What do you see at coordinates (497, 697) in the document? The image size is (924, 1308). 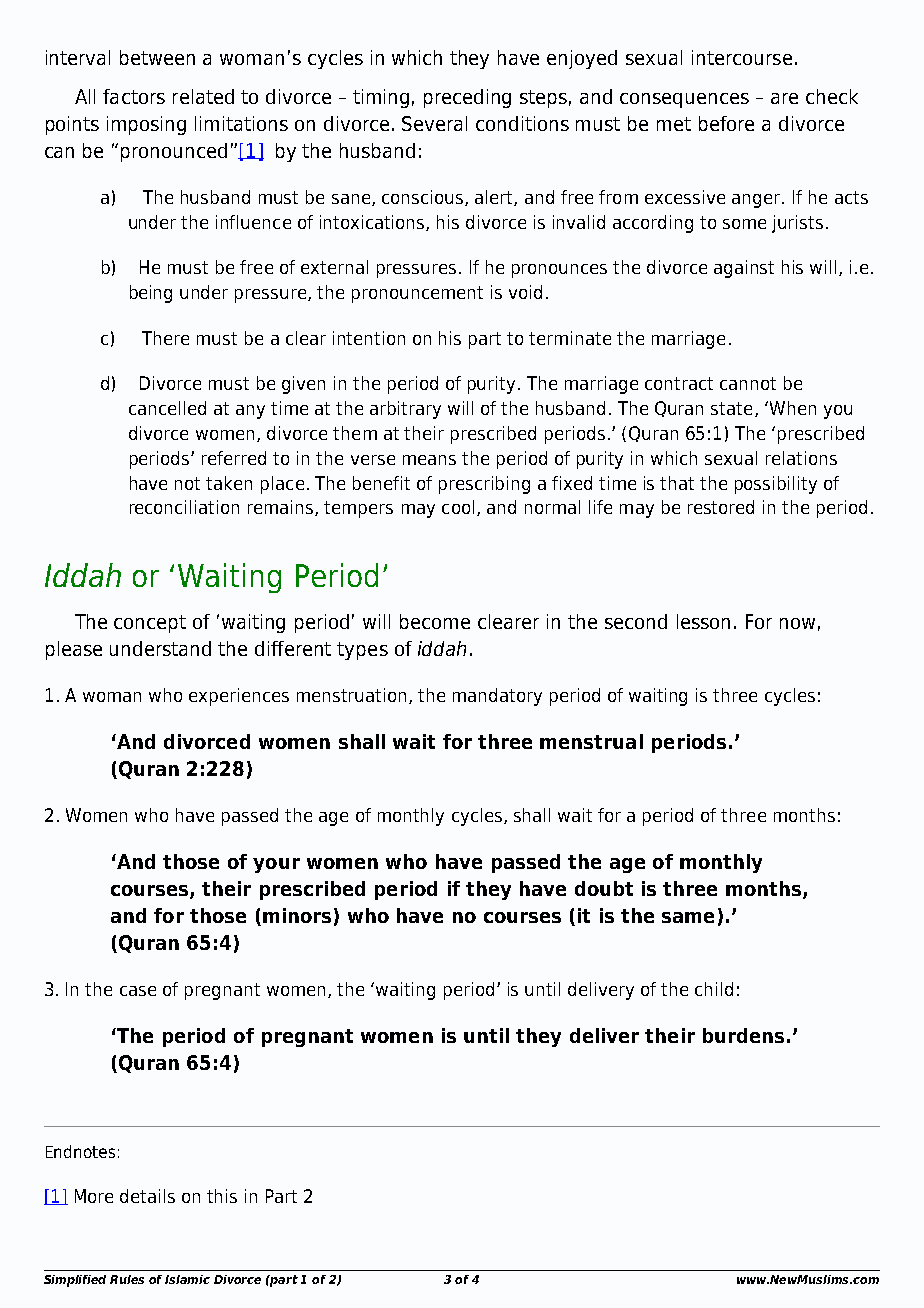 I see `mandatory` at bounding box center [497, 697].
